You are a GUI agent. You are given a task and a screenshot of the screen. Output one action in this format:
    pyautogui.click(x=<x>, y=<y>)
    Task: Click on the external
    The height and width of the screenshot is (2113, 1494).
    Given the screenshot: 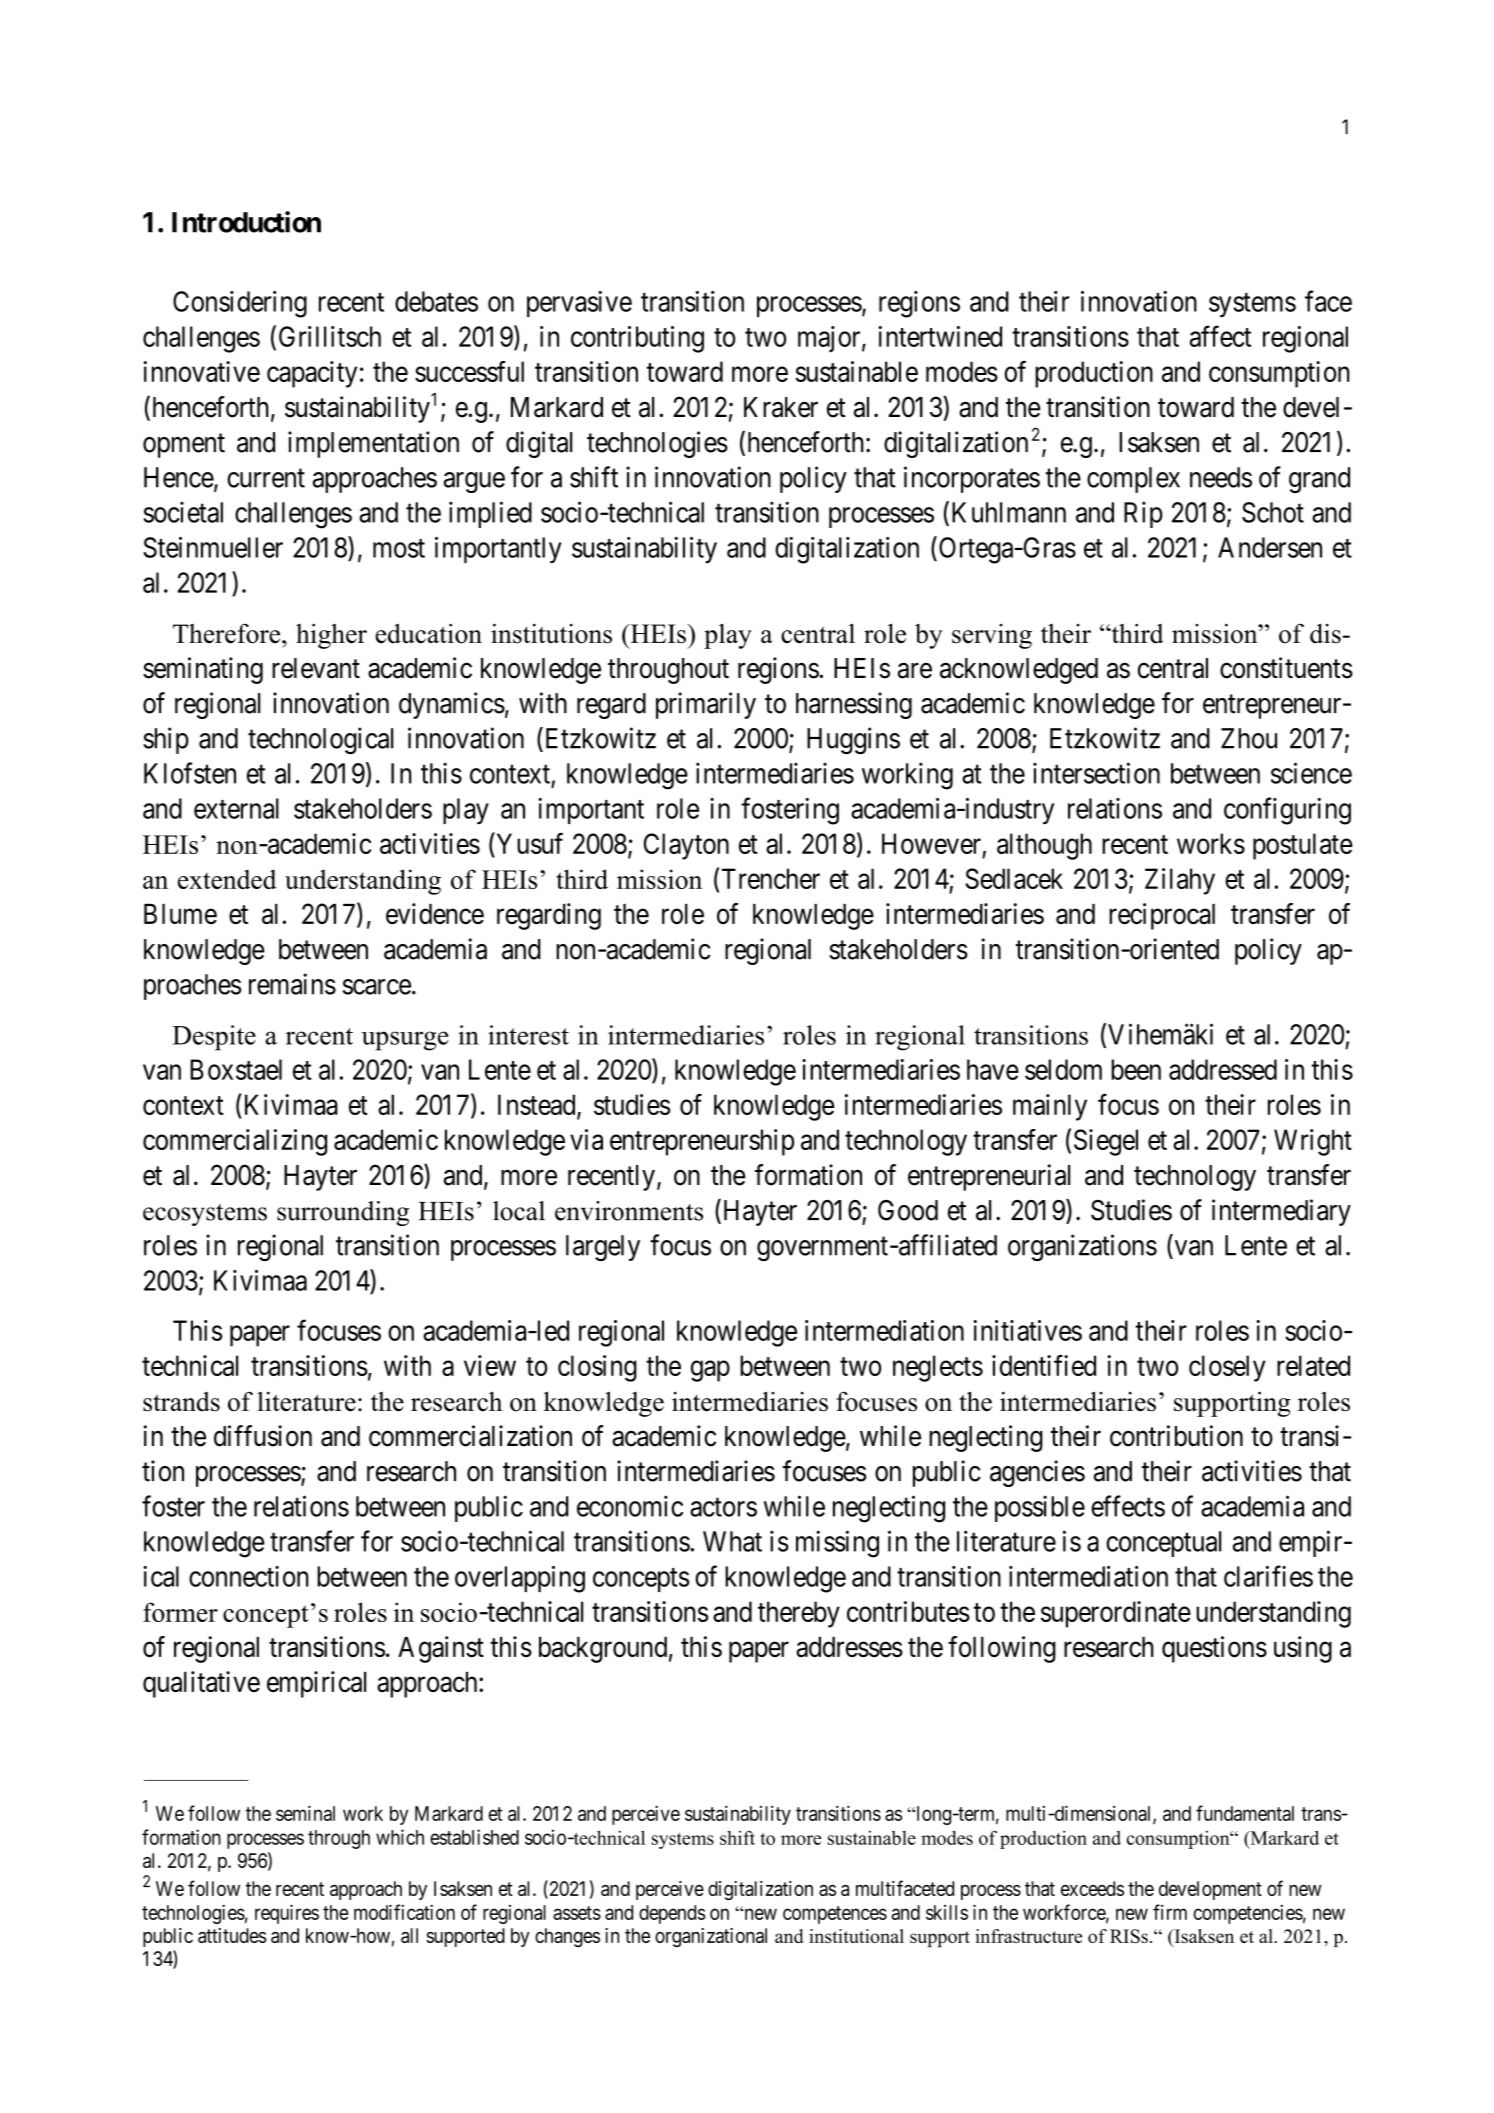 What is the action you would take?
    pyautogui.click(x=236, y=808)
